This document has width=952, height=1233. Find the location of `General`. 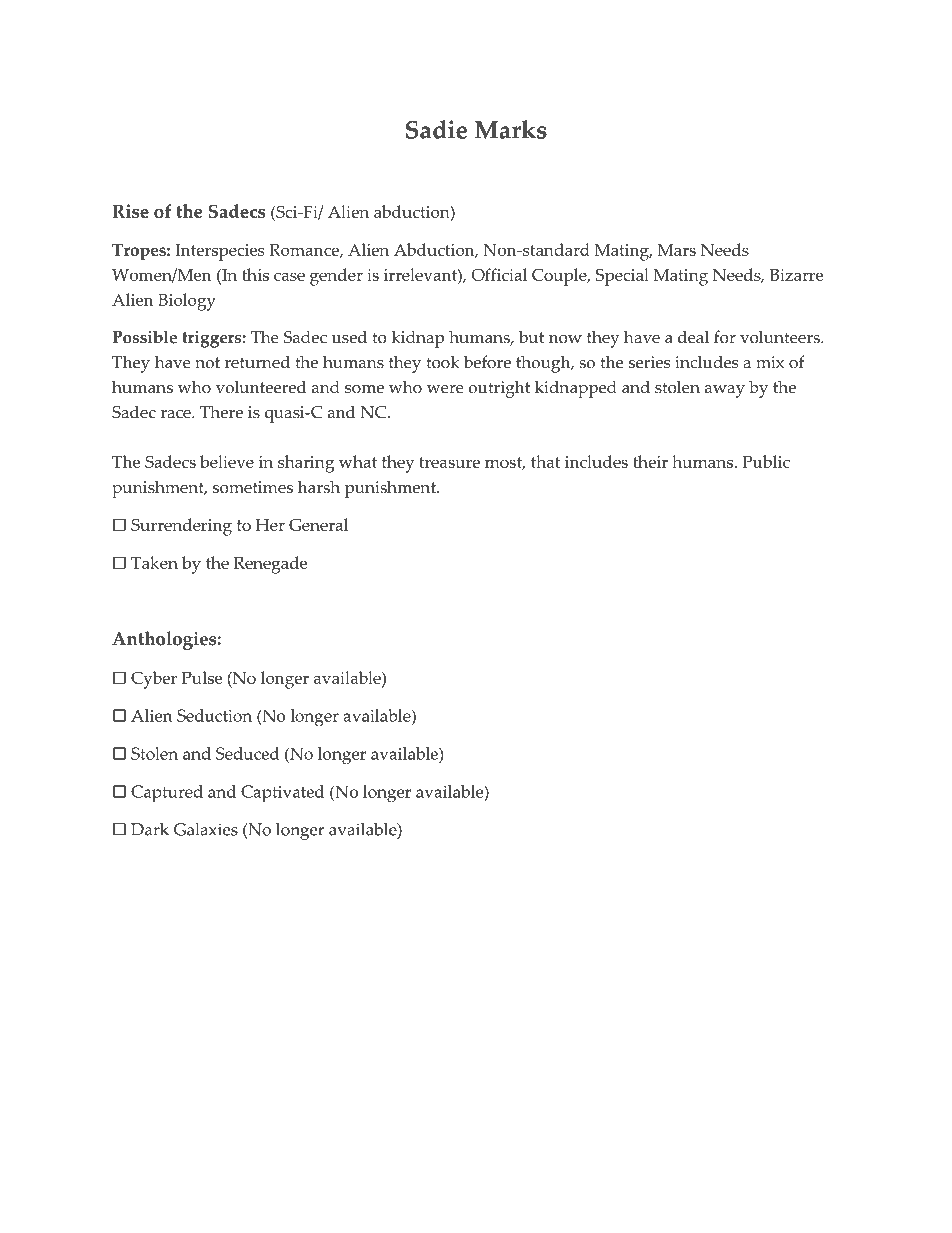

General is located at coordinates (318, 524).
